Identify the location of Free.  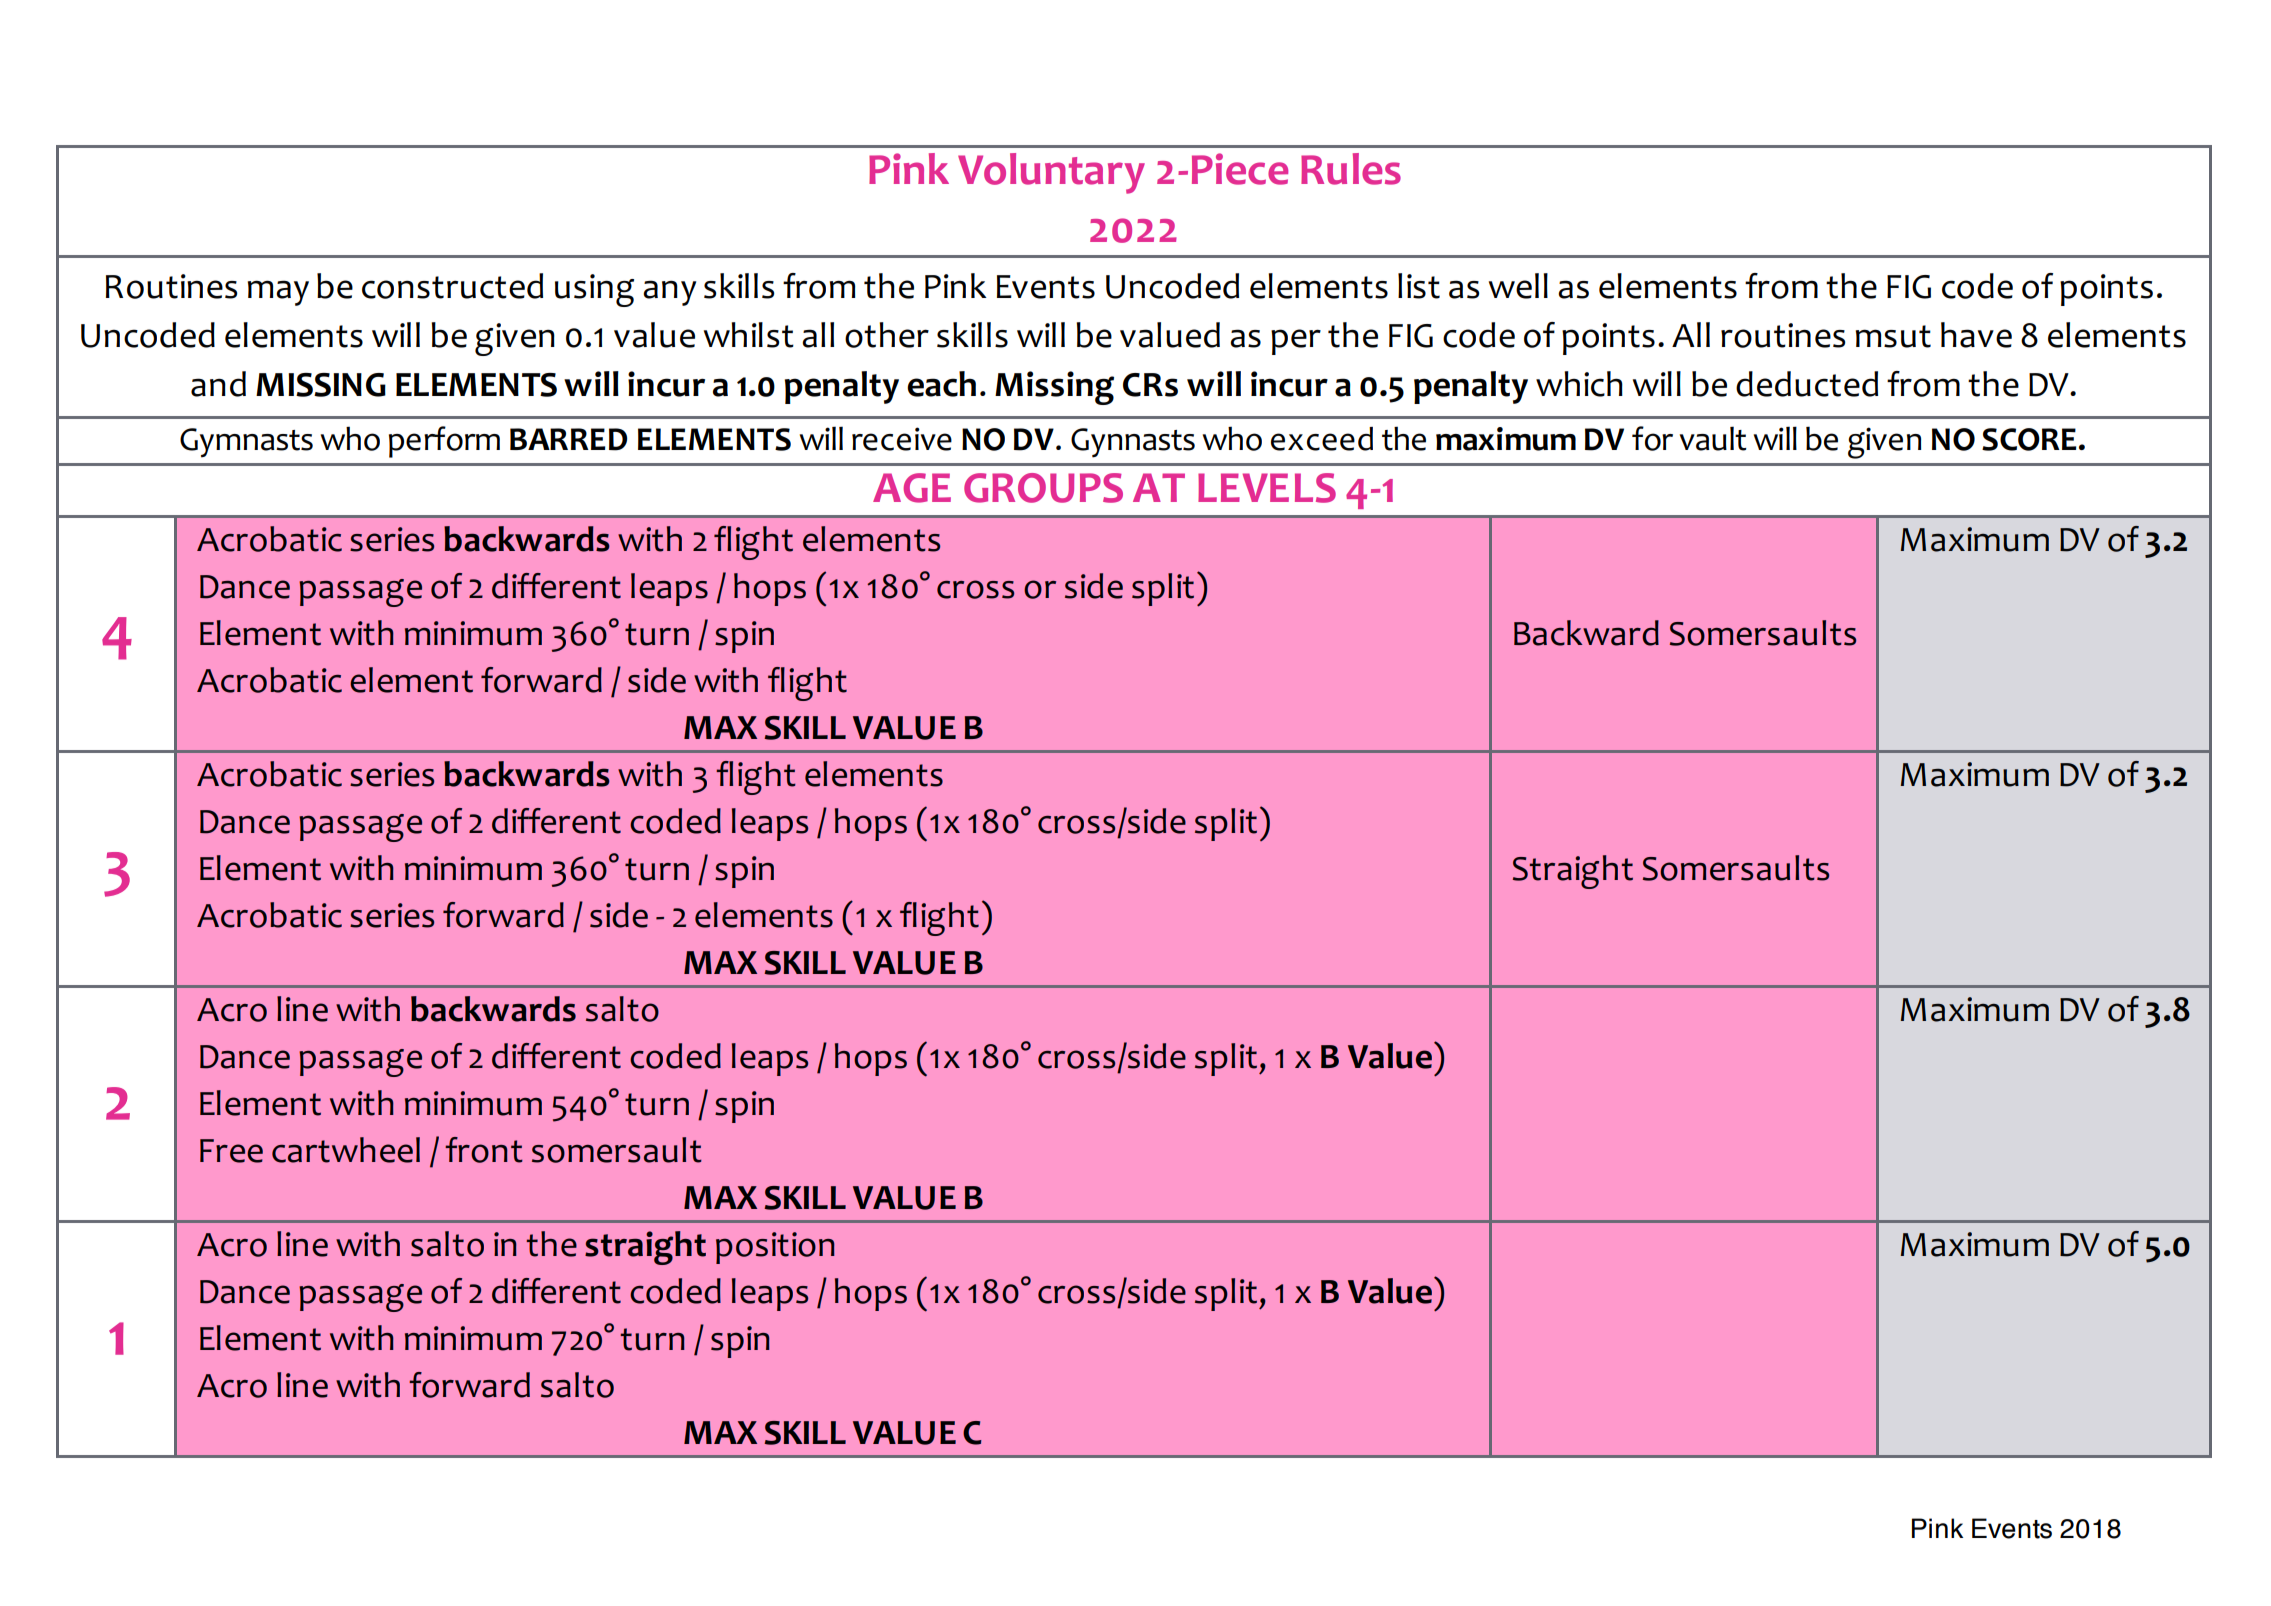
(231, 1151).
